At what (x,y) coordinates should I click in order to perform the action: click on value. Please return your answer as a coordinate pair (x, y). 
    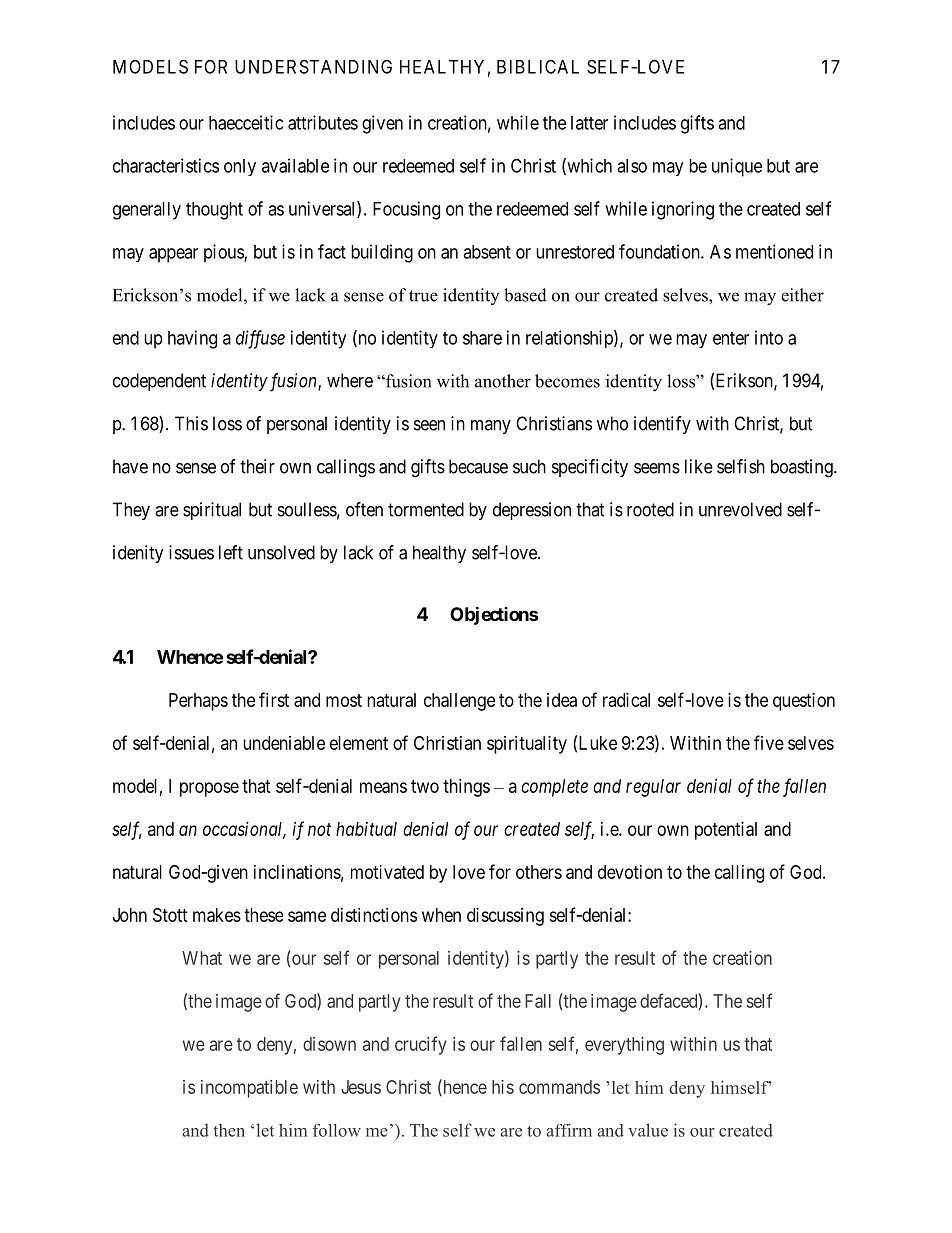
    Looking at the image, I should click on (648, 1130).
